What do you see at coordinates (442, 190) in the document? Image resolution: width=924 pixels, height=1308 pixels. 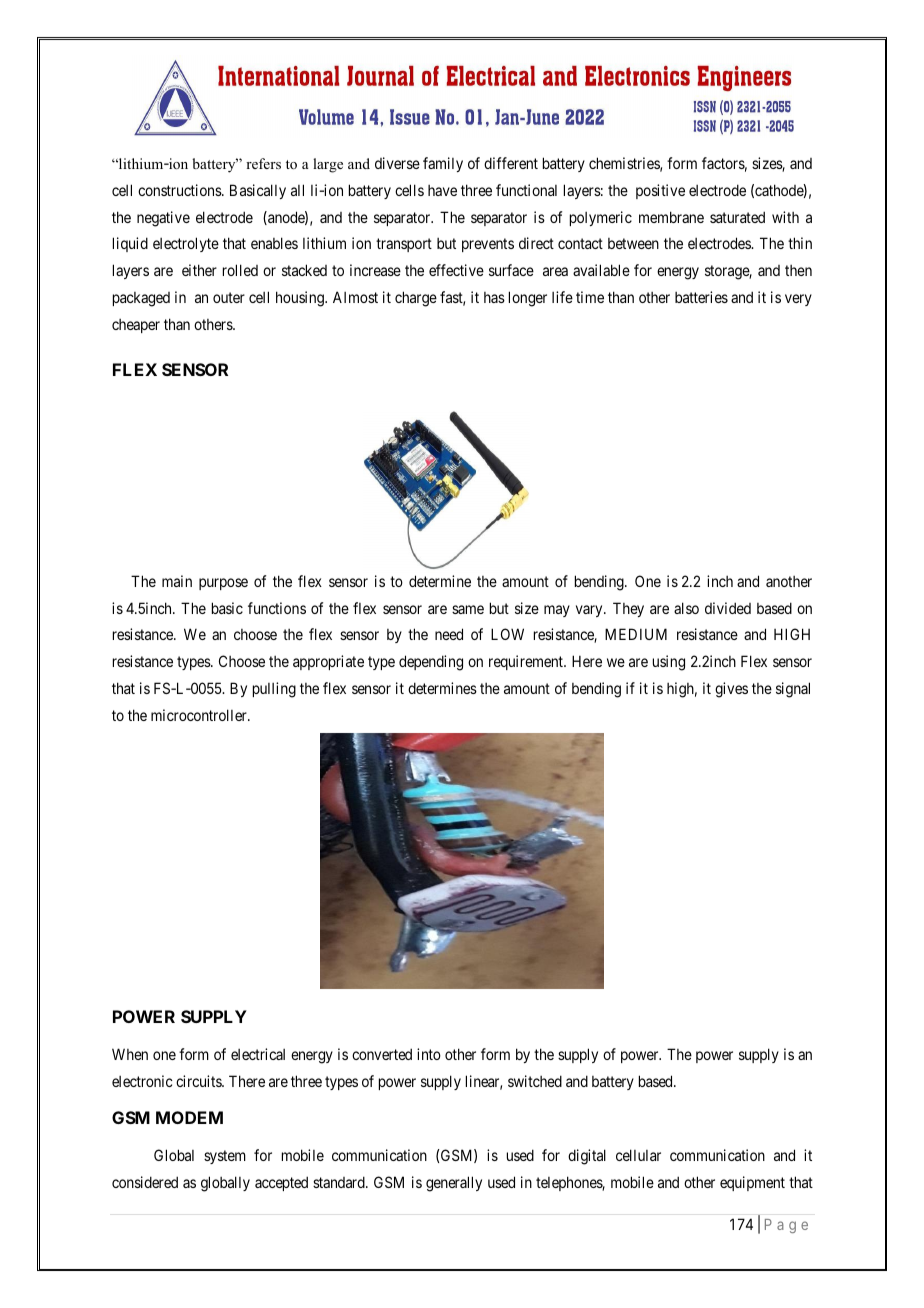 I see `have` at bounding box center [442, 190].
